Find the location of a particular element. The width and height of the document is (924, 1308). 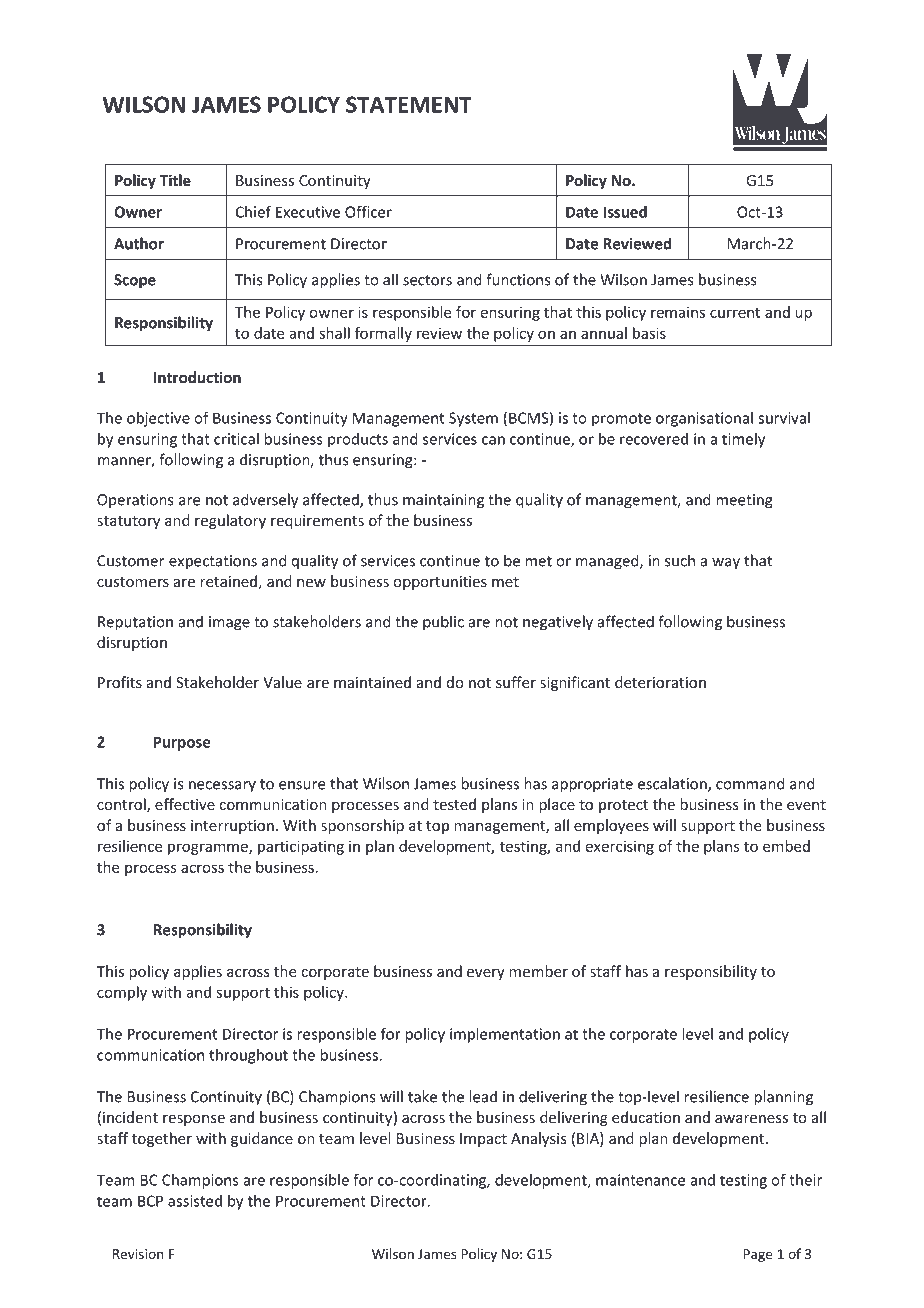

every is located at coordinates (486, 974).
